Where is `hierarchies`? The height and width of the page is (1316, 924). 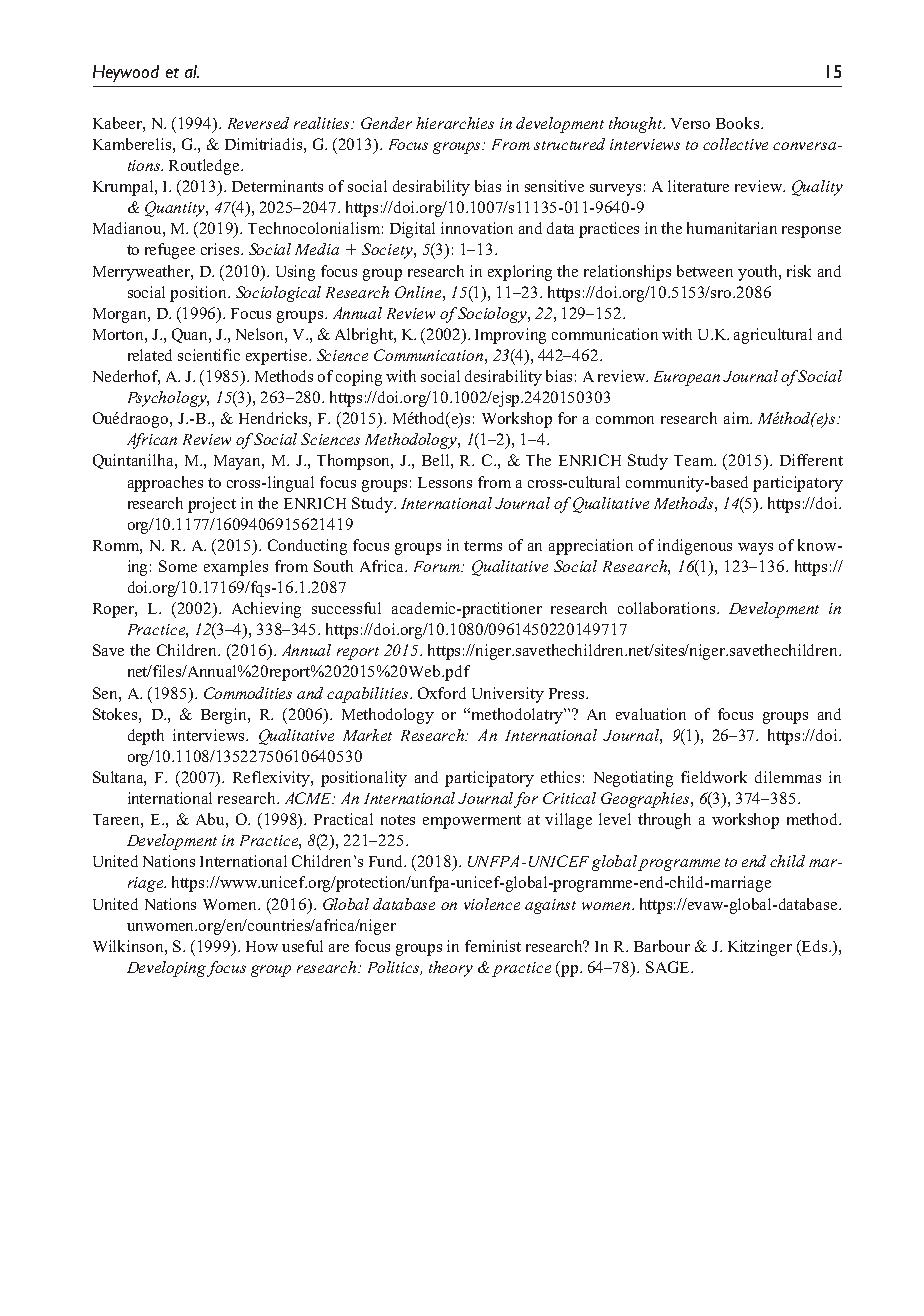 hierarchies is located at coordinates (455, 123).
